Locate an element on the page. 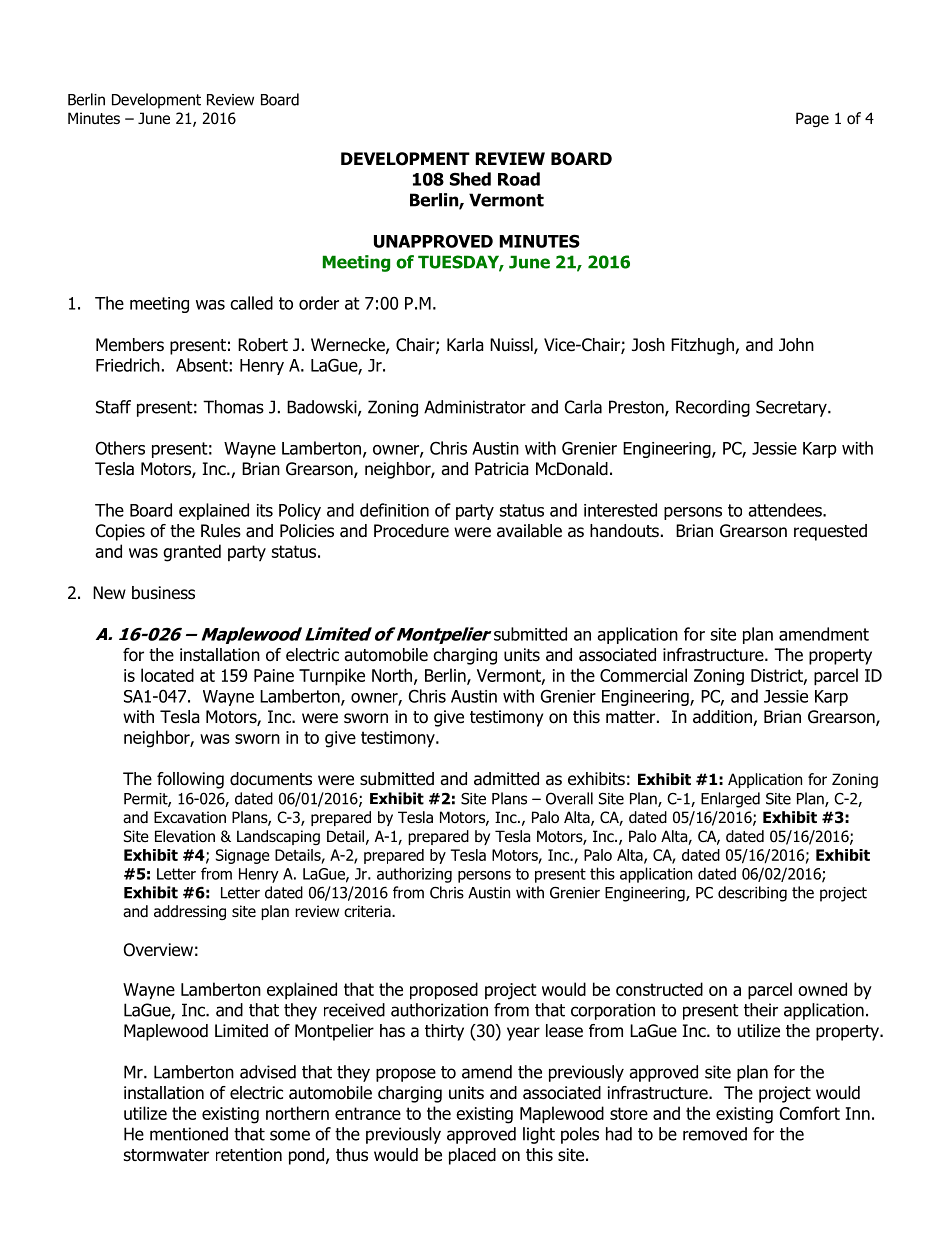  describing is located at coordinates (752, 894).
